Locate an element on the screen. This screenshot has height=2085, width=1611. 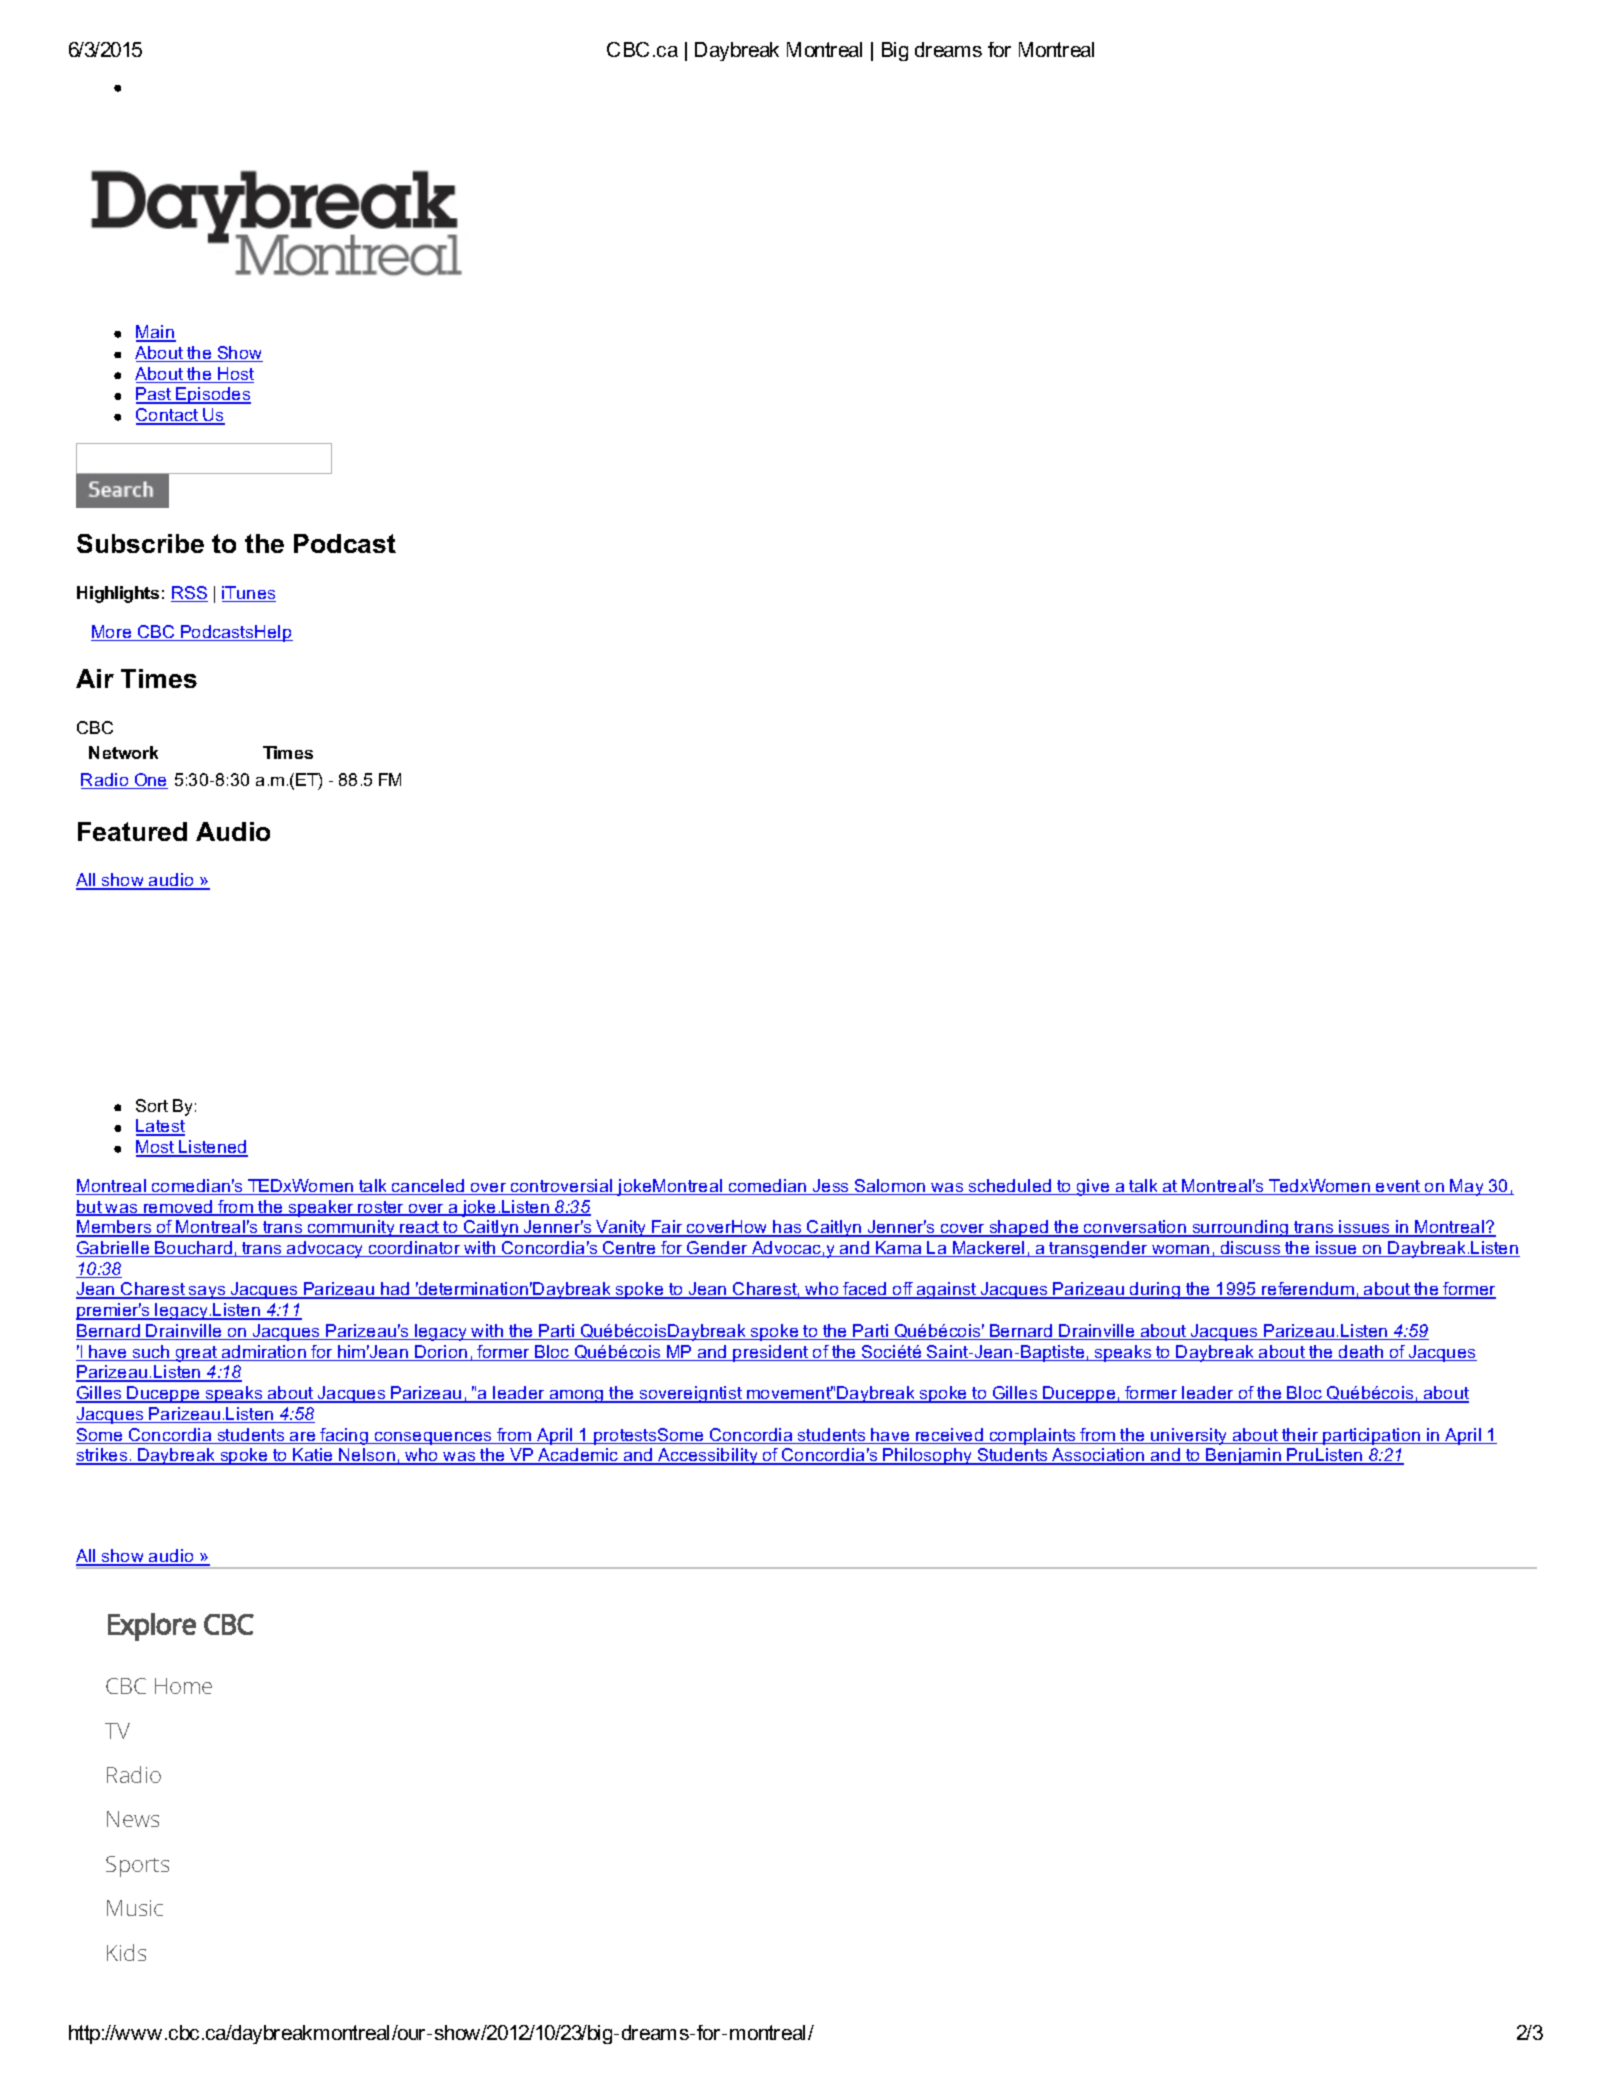
president is located at coordinates (771, 1353).
